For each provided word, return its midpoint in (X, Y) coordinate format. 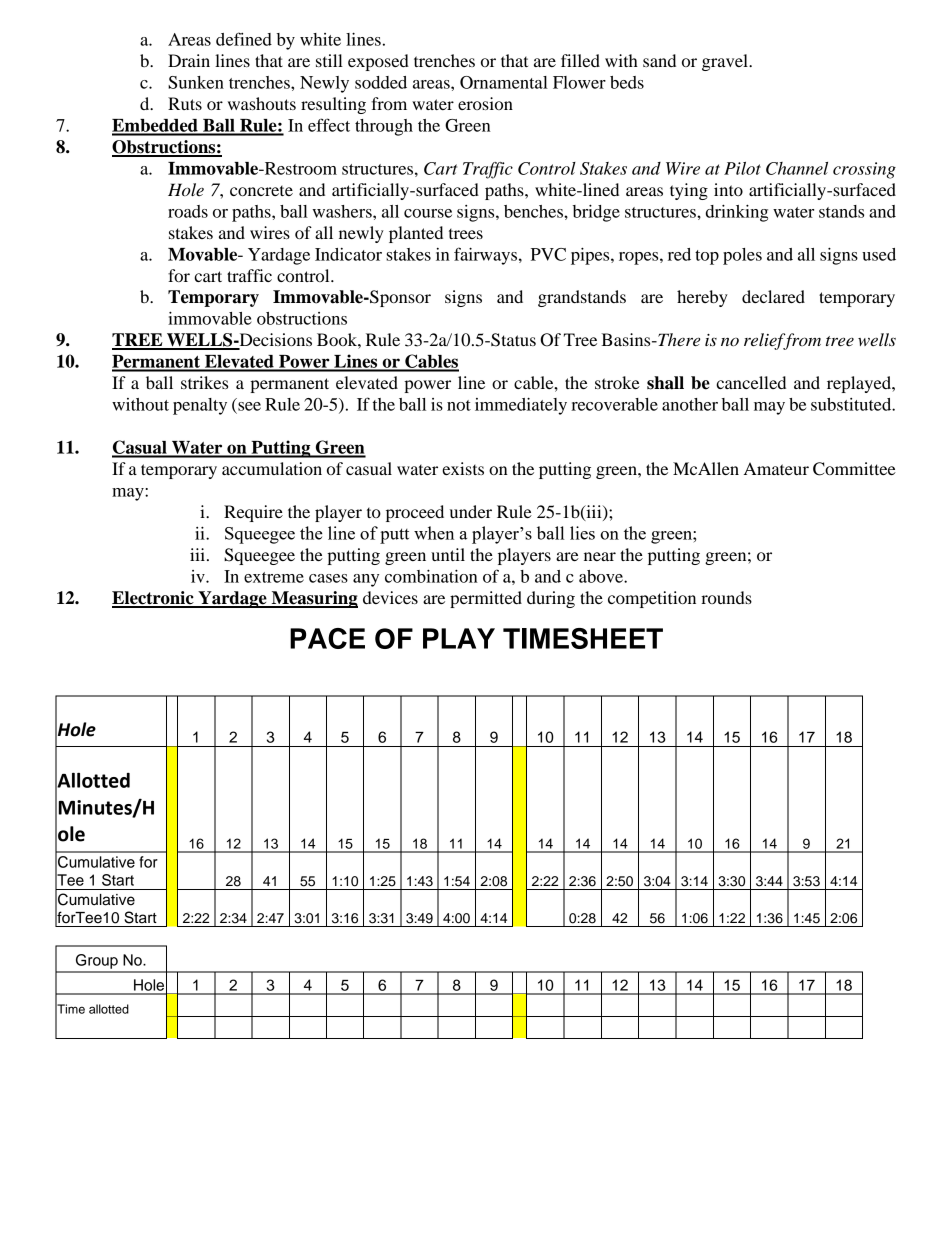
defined (244, 39)
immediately (521, 406)
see (249, 406)
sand (659, 60)
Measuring (313, 599)
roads (188, 211)
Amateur (776, 468)
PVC (548, 254)
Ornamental (504, 82)
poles (742, 256)
